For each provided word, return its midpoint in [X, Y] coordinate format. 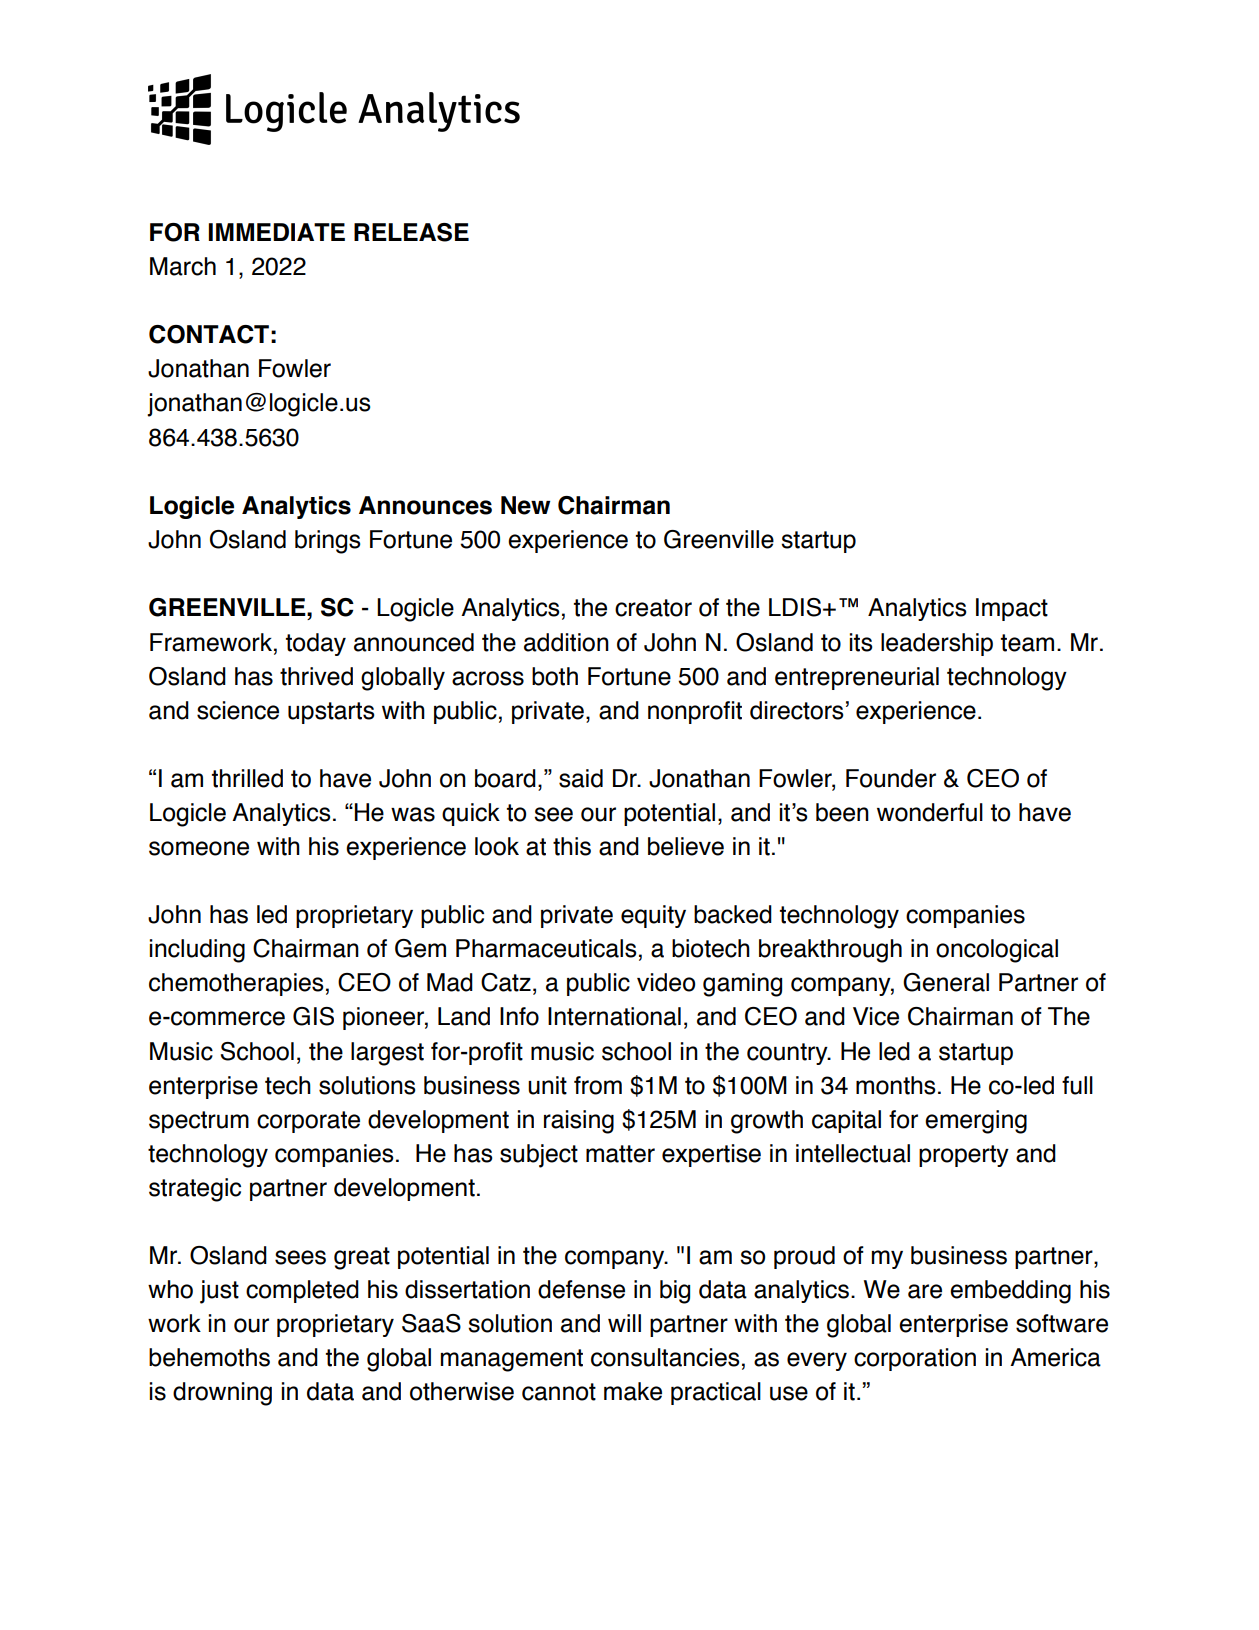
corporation [915, 1359]
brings [328, 542]
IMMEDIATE [277, 232]
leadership [937, 644]
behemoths [209, 1357]
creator [653, 608]
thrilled [247, 778]
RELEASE [411, 232]
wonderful [930, 812]
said [581, 778]
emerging [976, 1122]
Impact [1012, 609]
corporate [308, 1122]
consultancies [665, 1357]
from [598, 1085]
